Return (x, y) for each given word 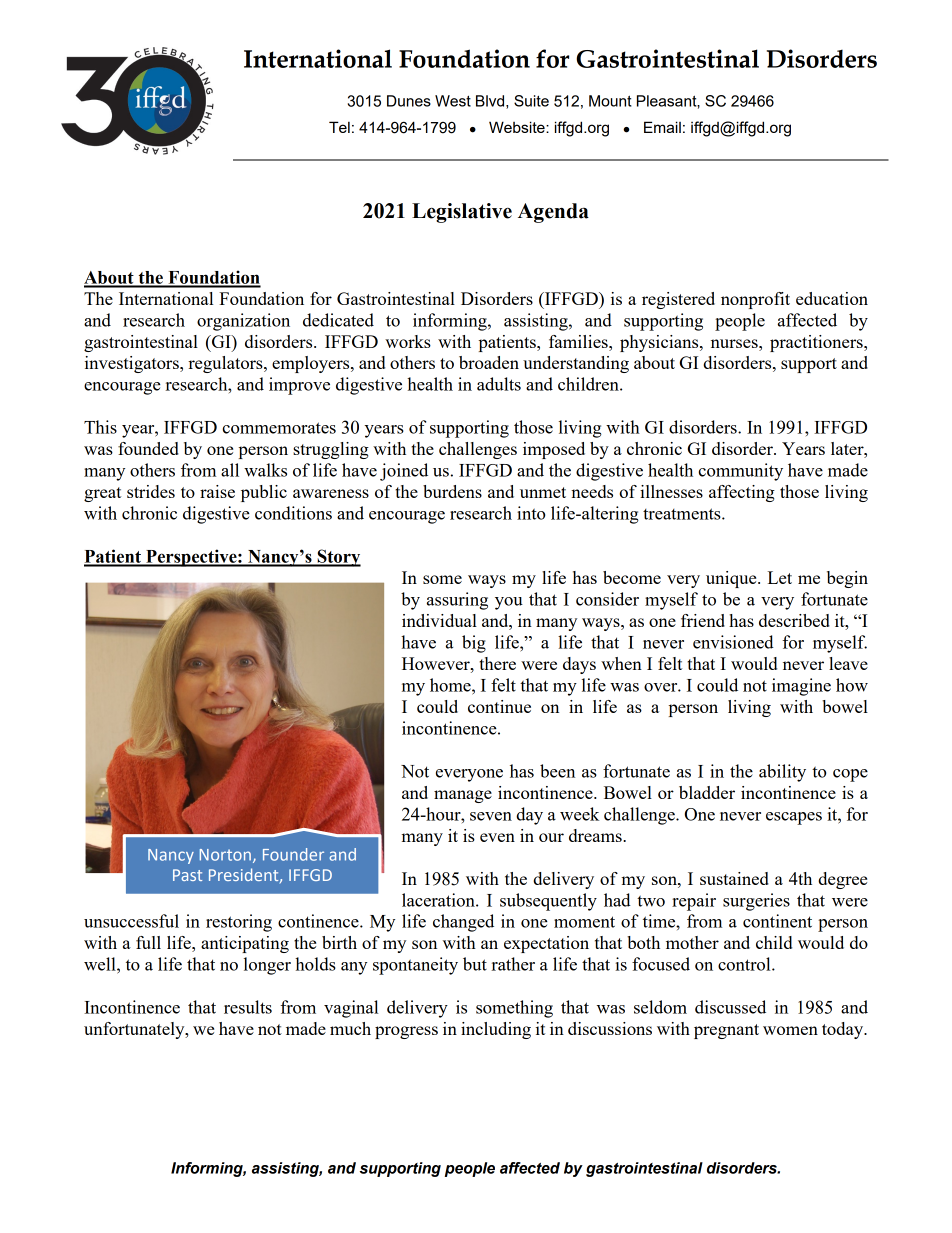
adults (499, 384)
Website (518, 127)
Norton (225, 855)
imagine (801, 687)
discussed (730, 1007)
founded (148, 448)
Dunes (409, 101)
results (248, 1007)
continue (499, 706)
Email (662, 127)
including (496, 1030)
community (740, 472)
